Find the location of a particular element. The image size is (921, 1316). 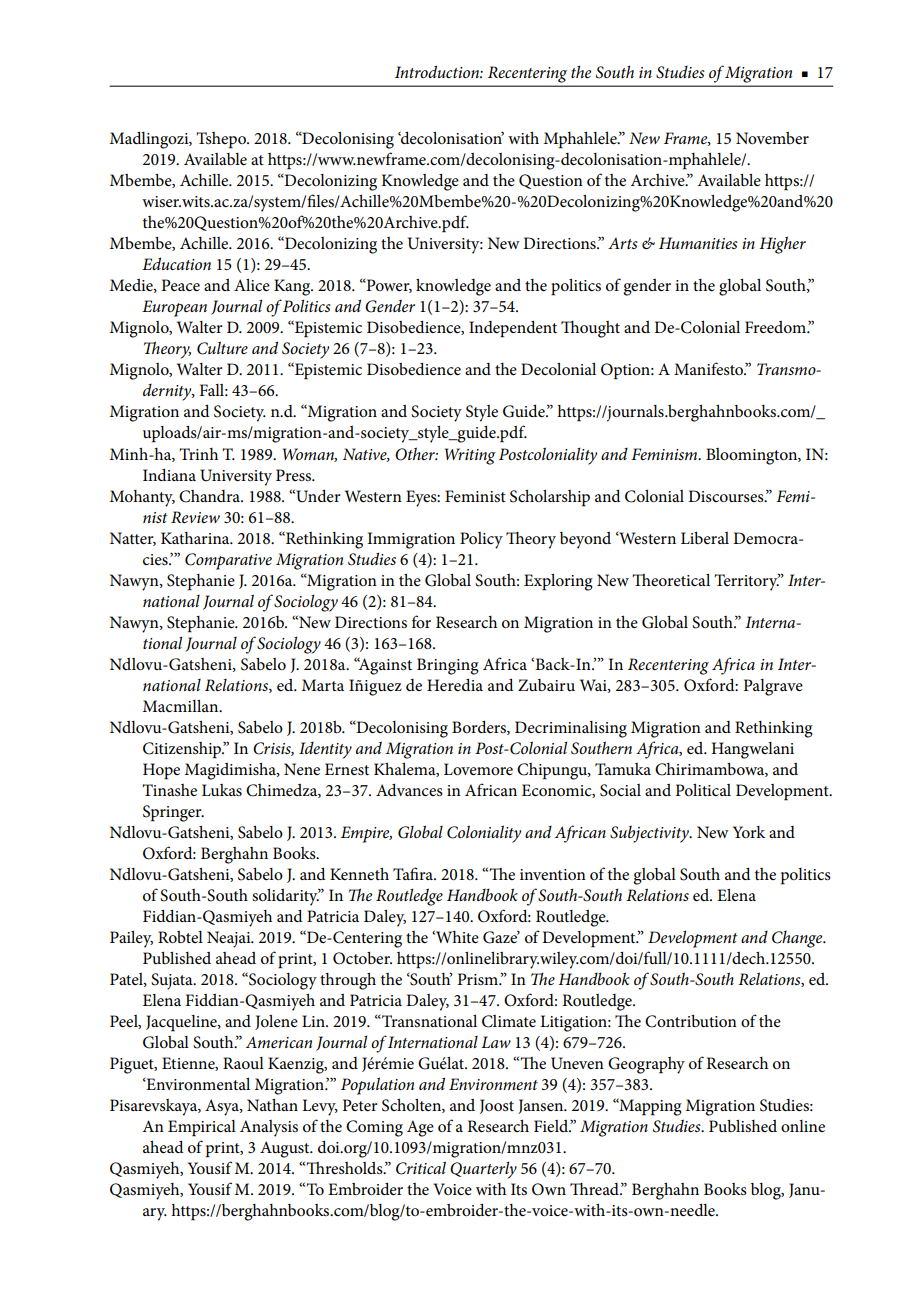

Bringing is located at coordinates (448, 666).
